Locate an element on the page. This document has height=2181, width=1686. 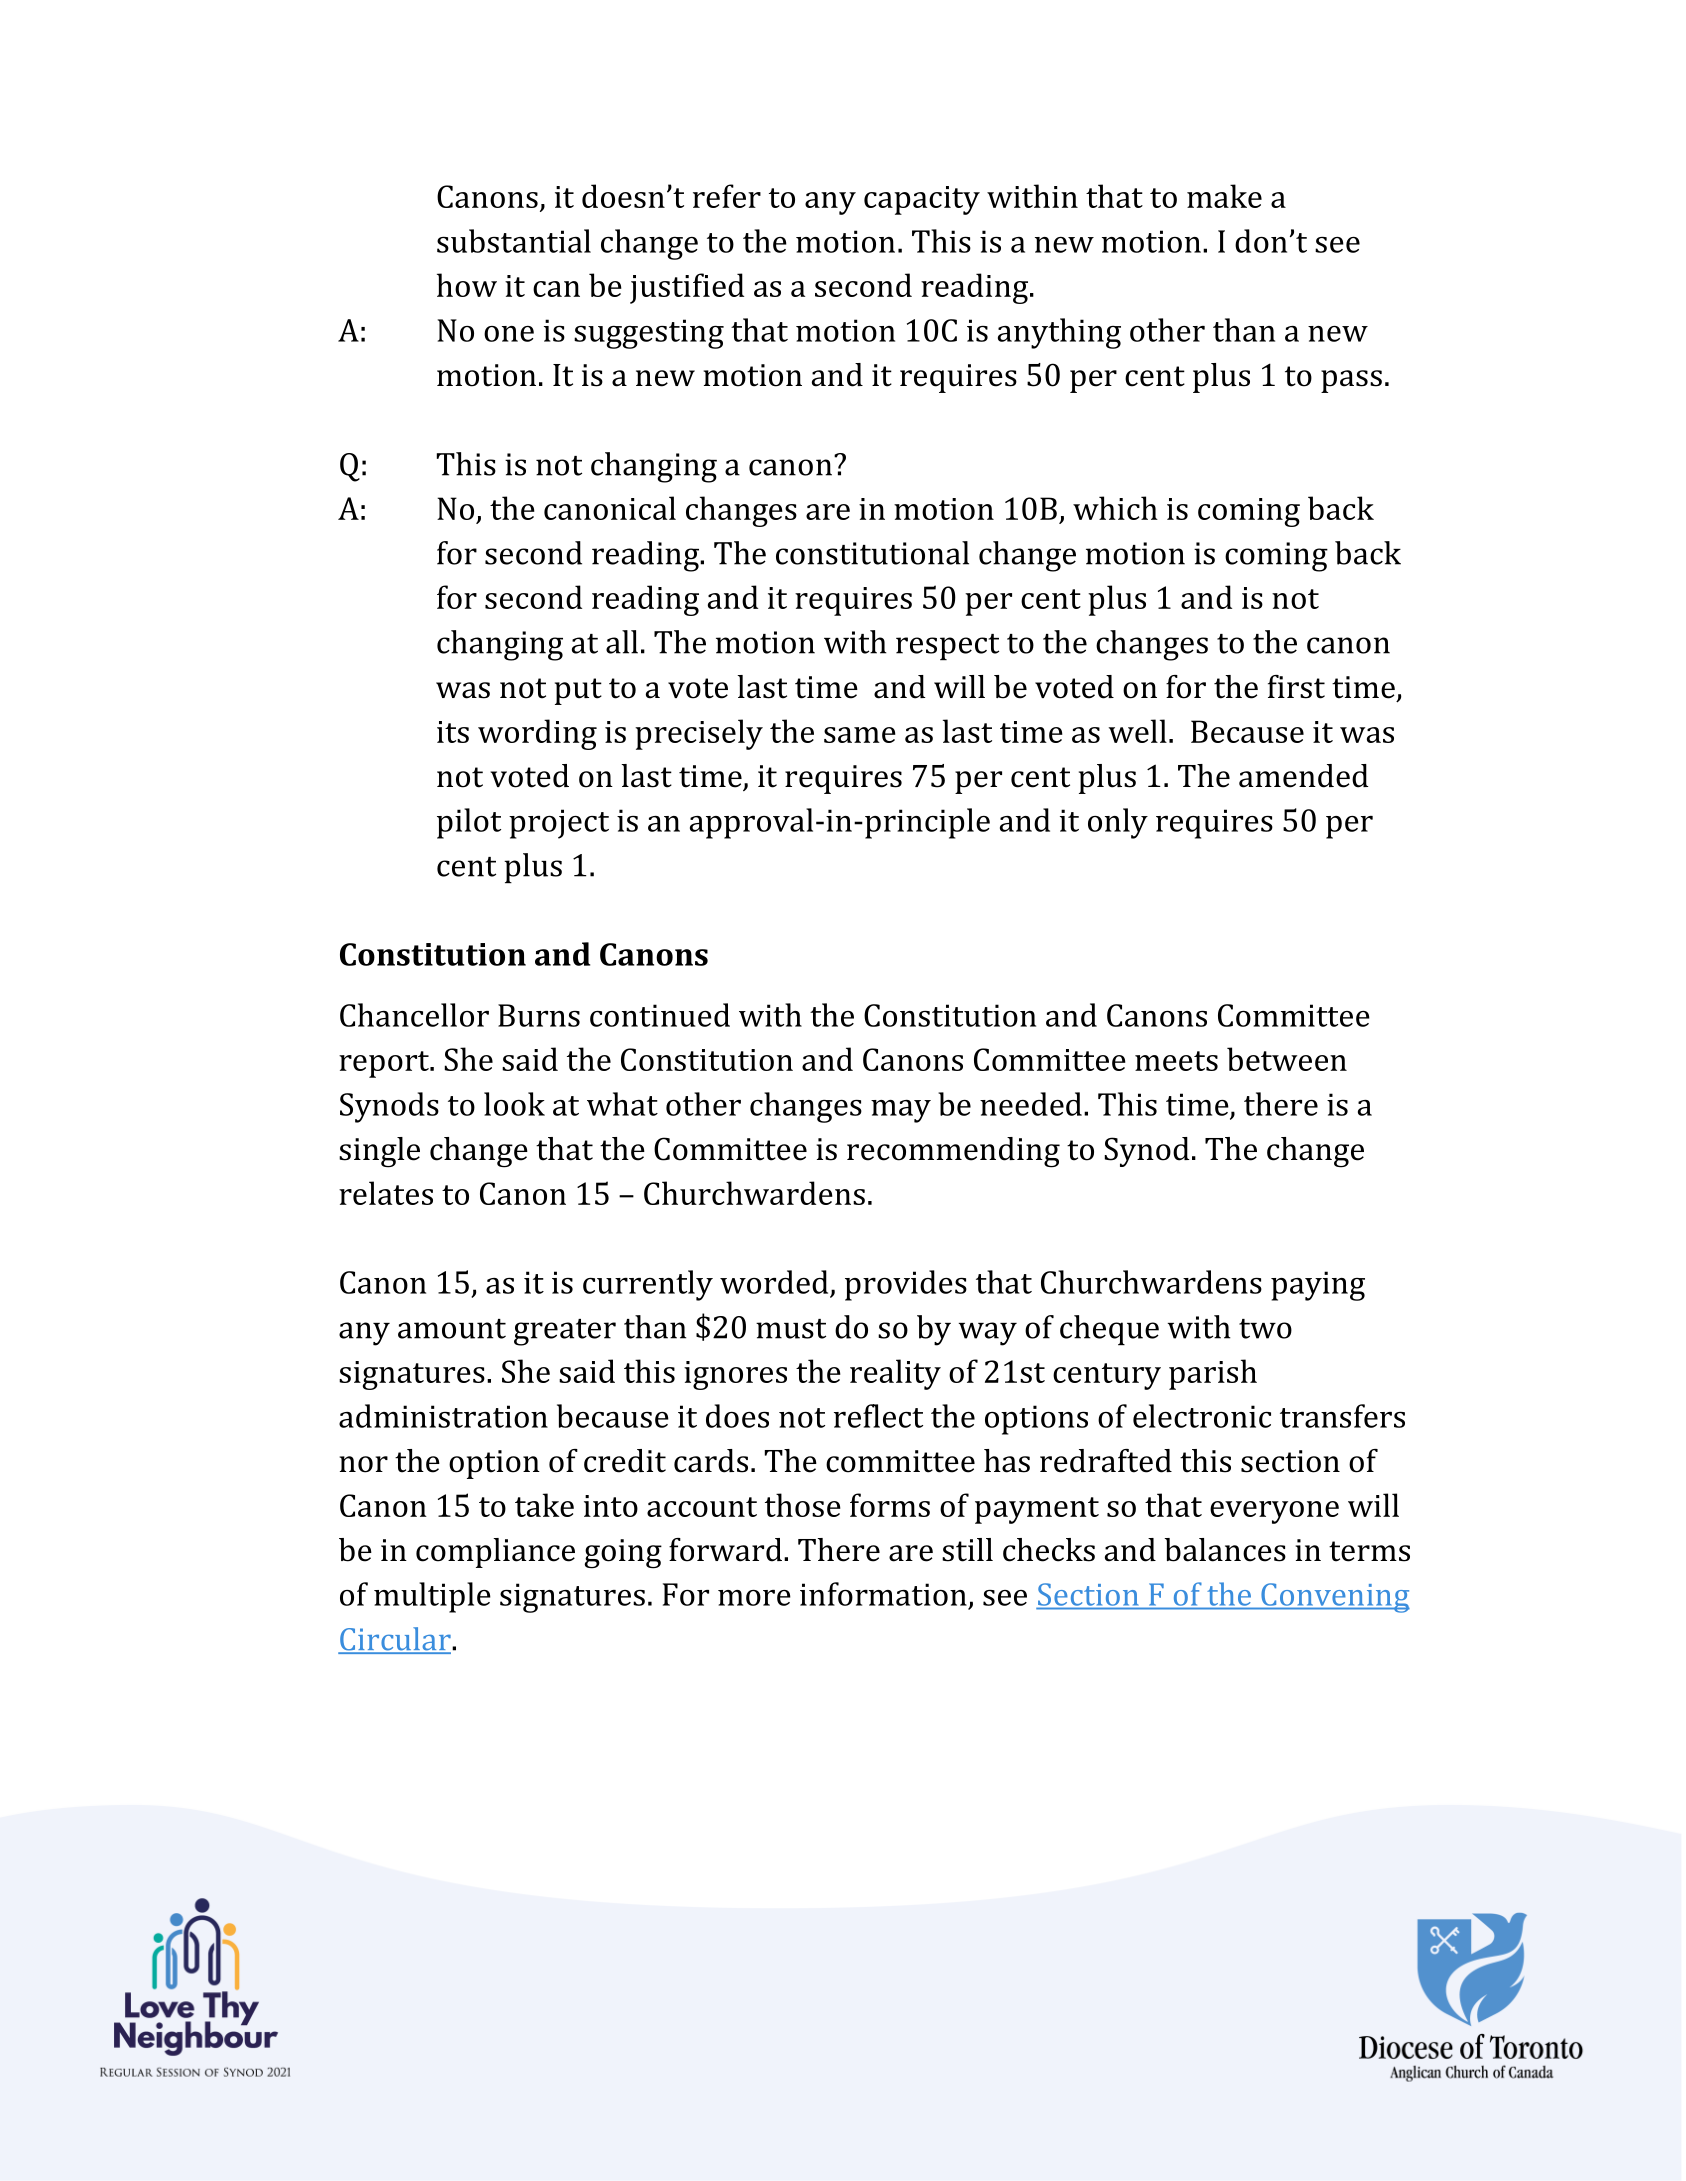
may is located at coordinates (901, 1111).
